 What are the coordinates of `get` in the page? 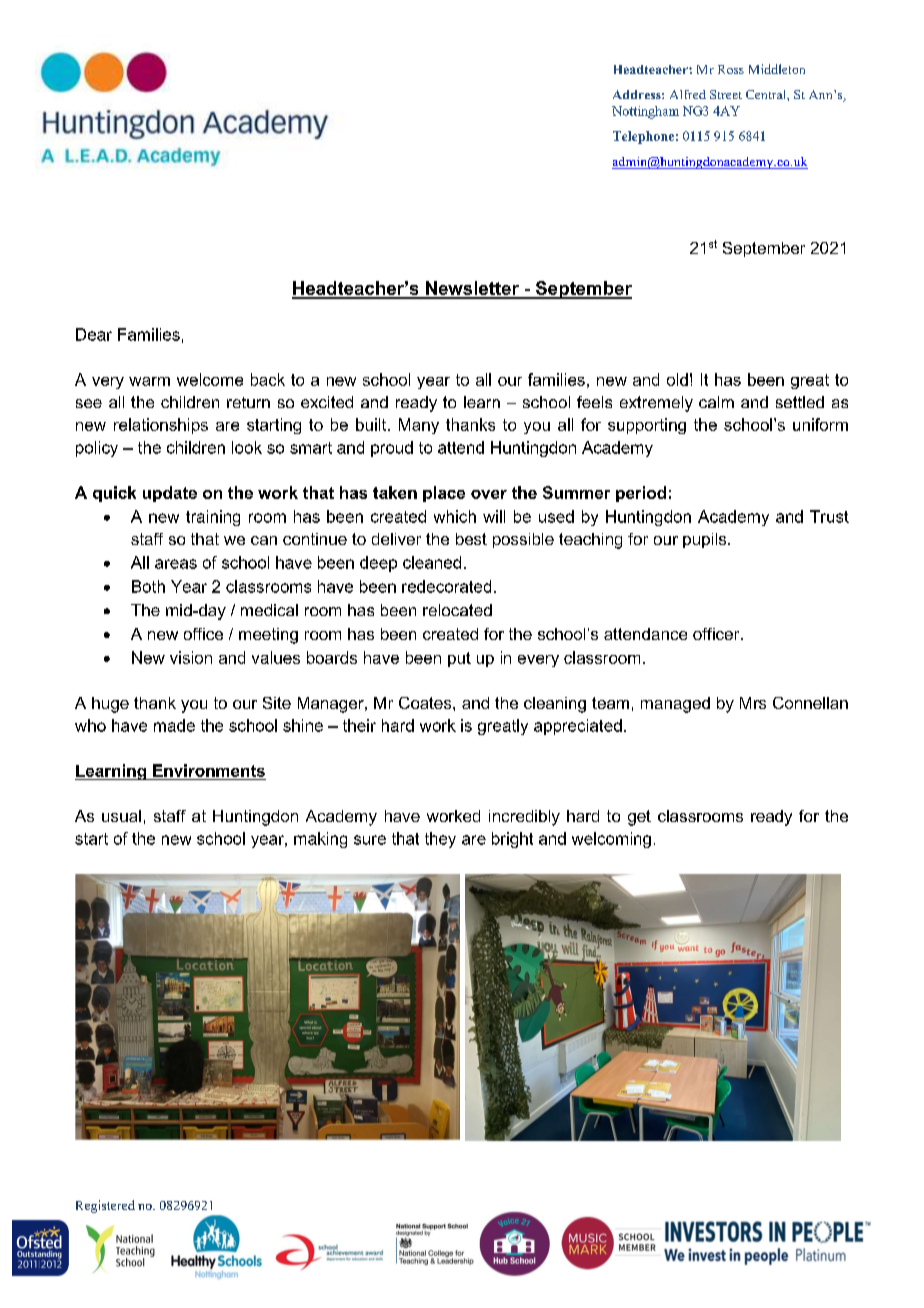 It's located at (639, 818).
